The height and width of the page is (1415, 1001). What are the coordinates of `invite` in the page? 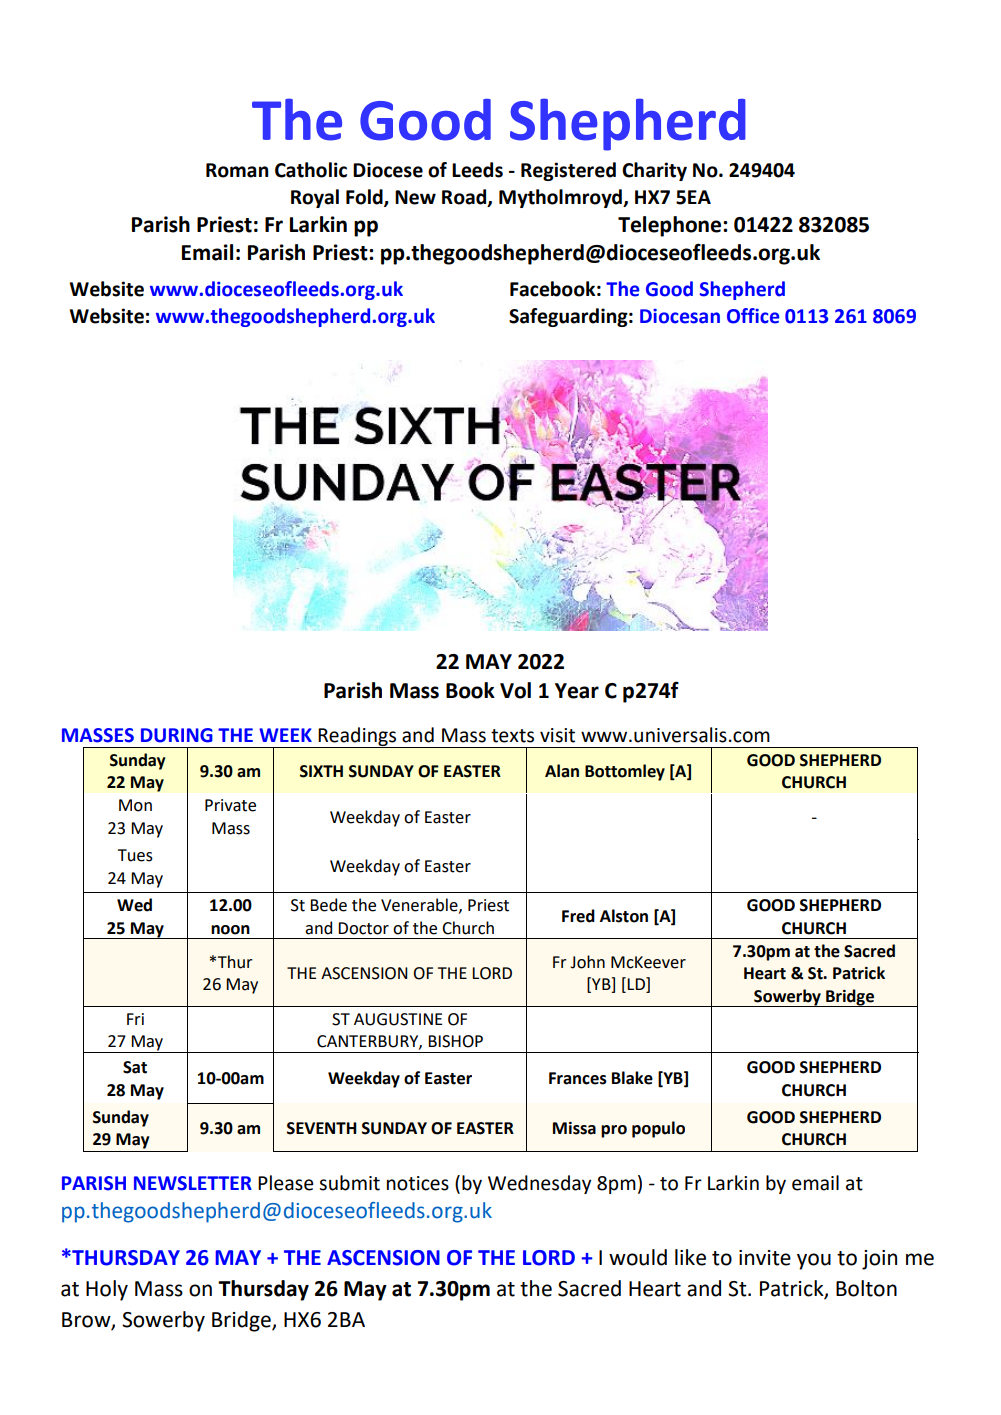 It's located at (765, 1258).
